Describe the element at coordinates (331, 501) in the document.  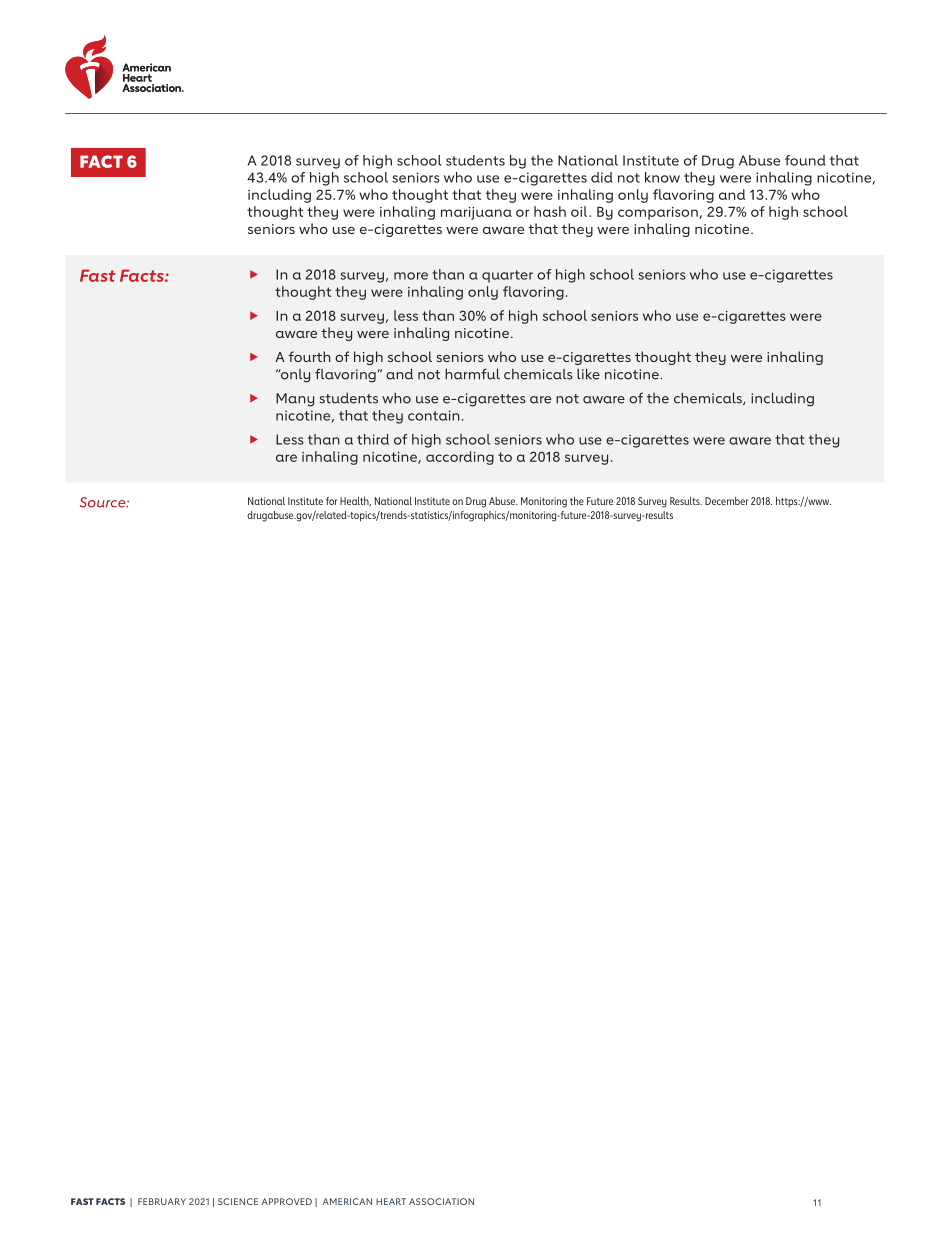
I see `for` at that location.
